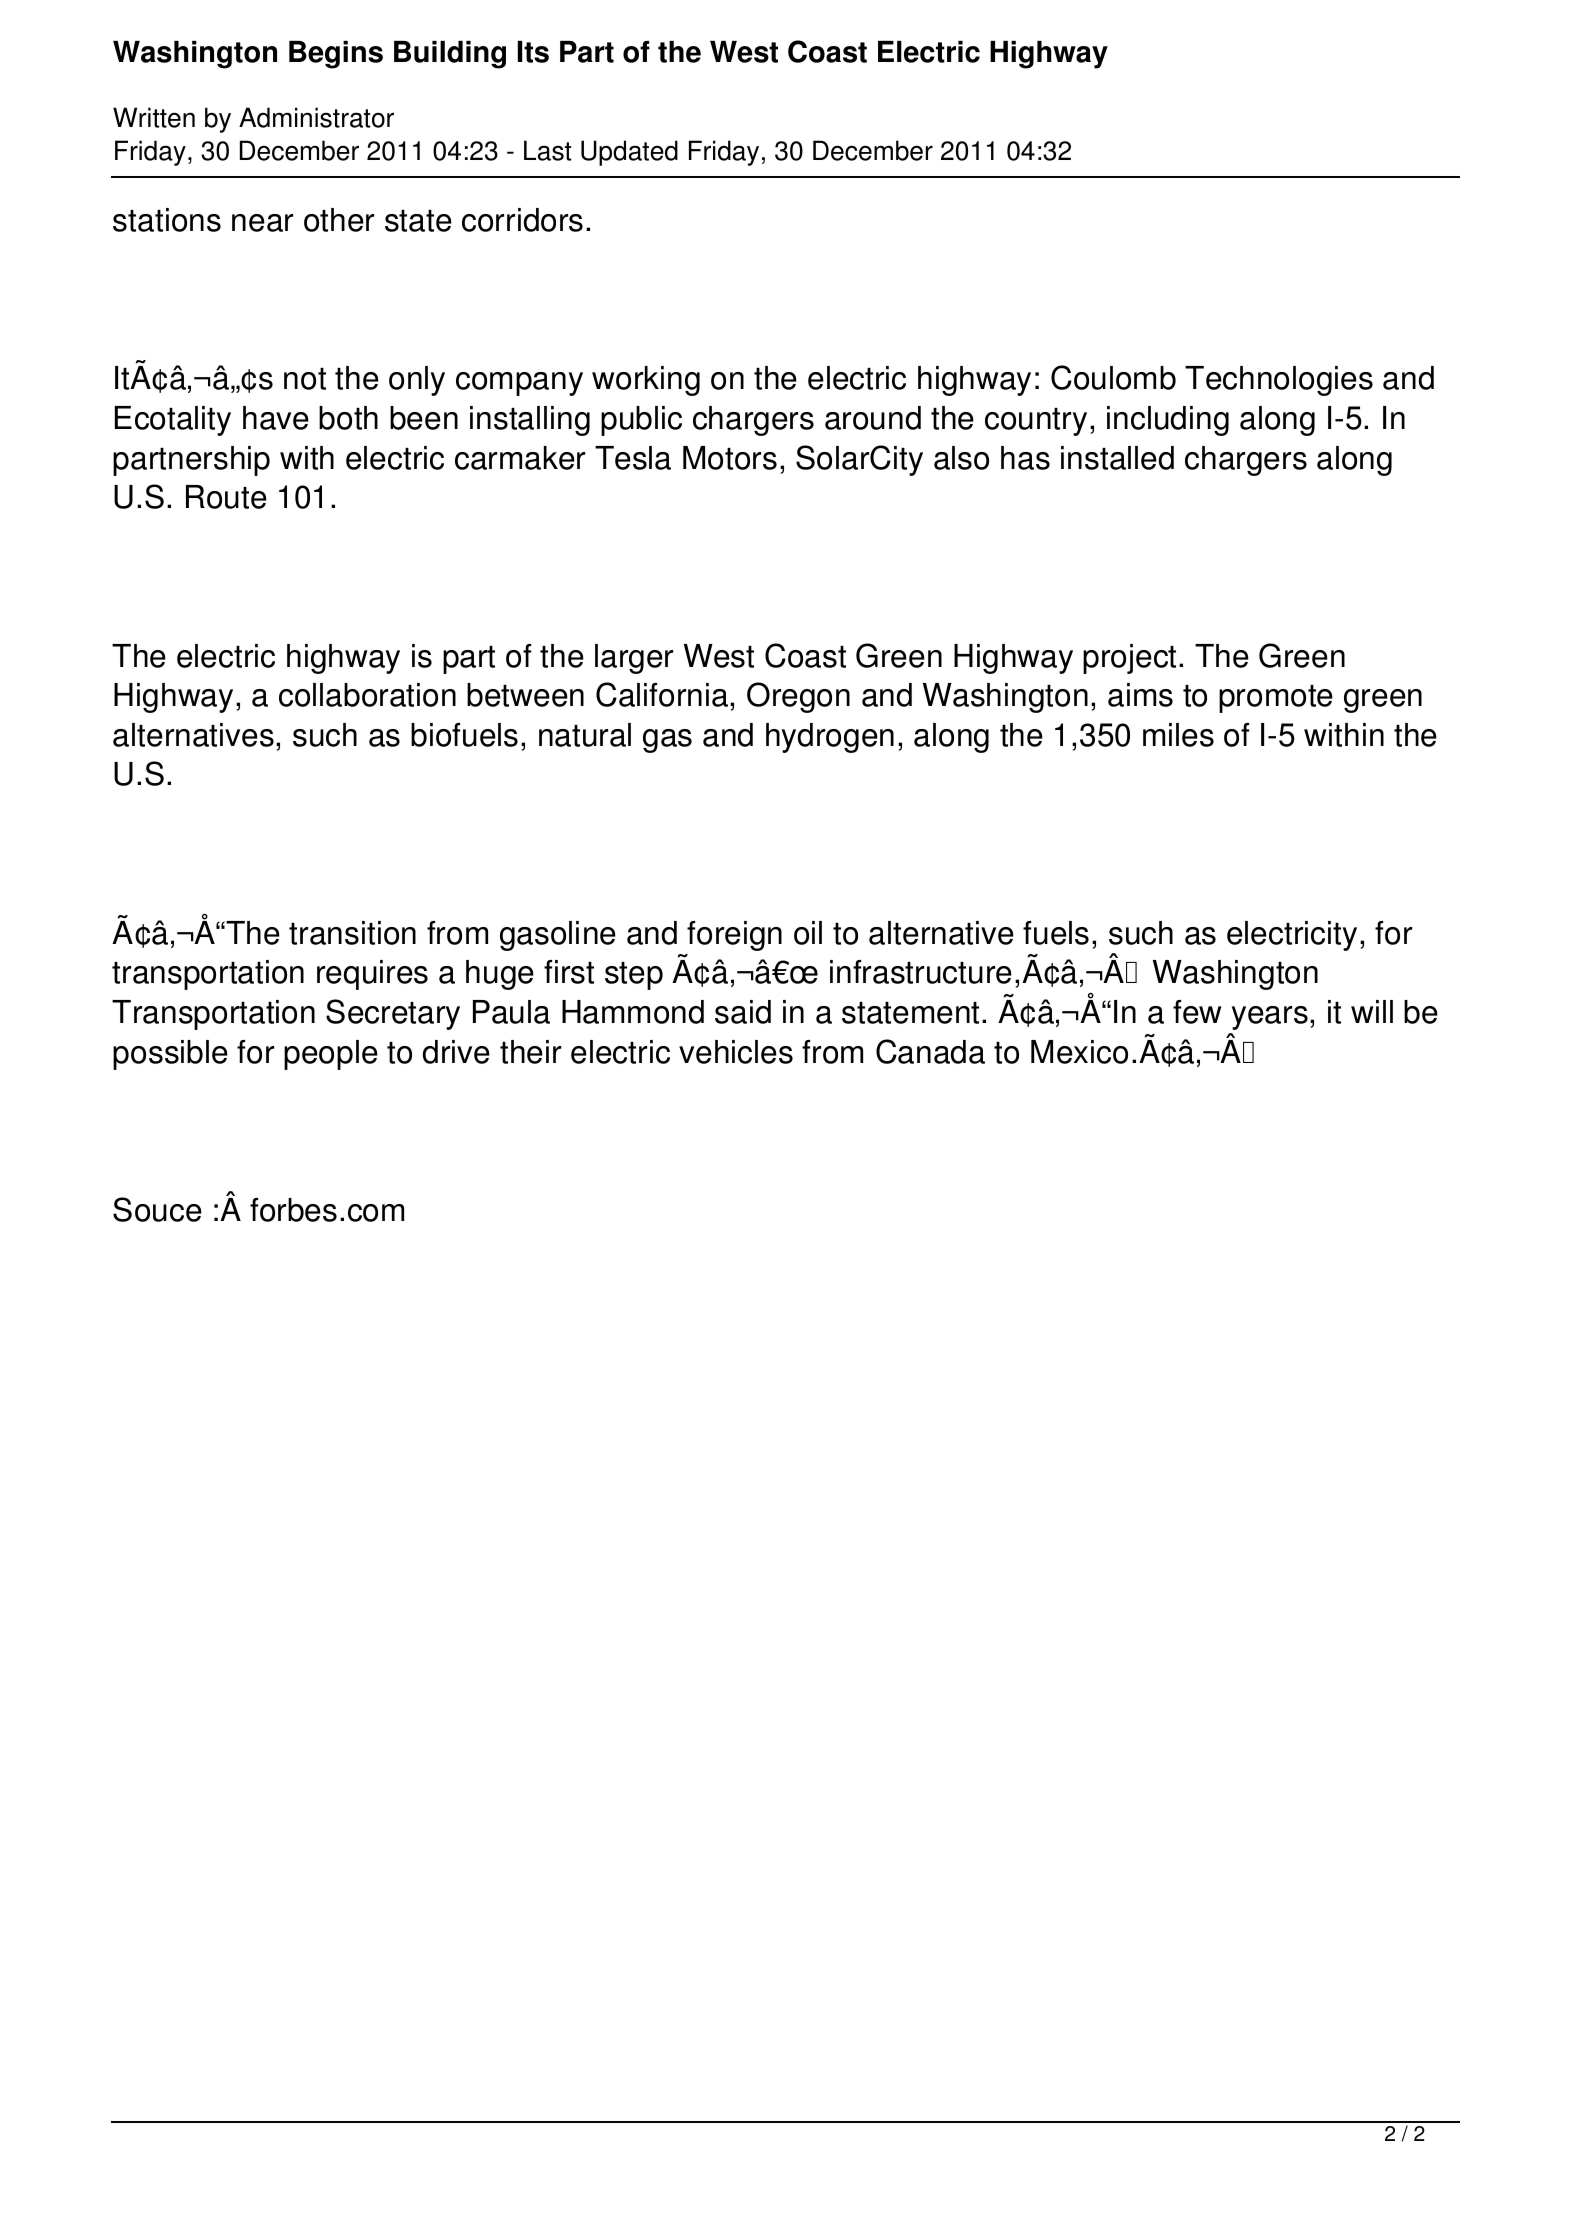 Image resolution: width=1571 pixels, height=2223 pixels. I want to click on project, so click(1129, 659).
